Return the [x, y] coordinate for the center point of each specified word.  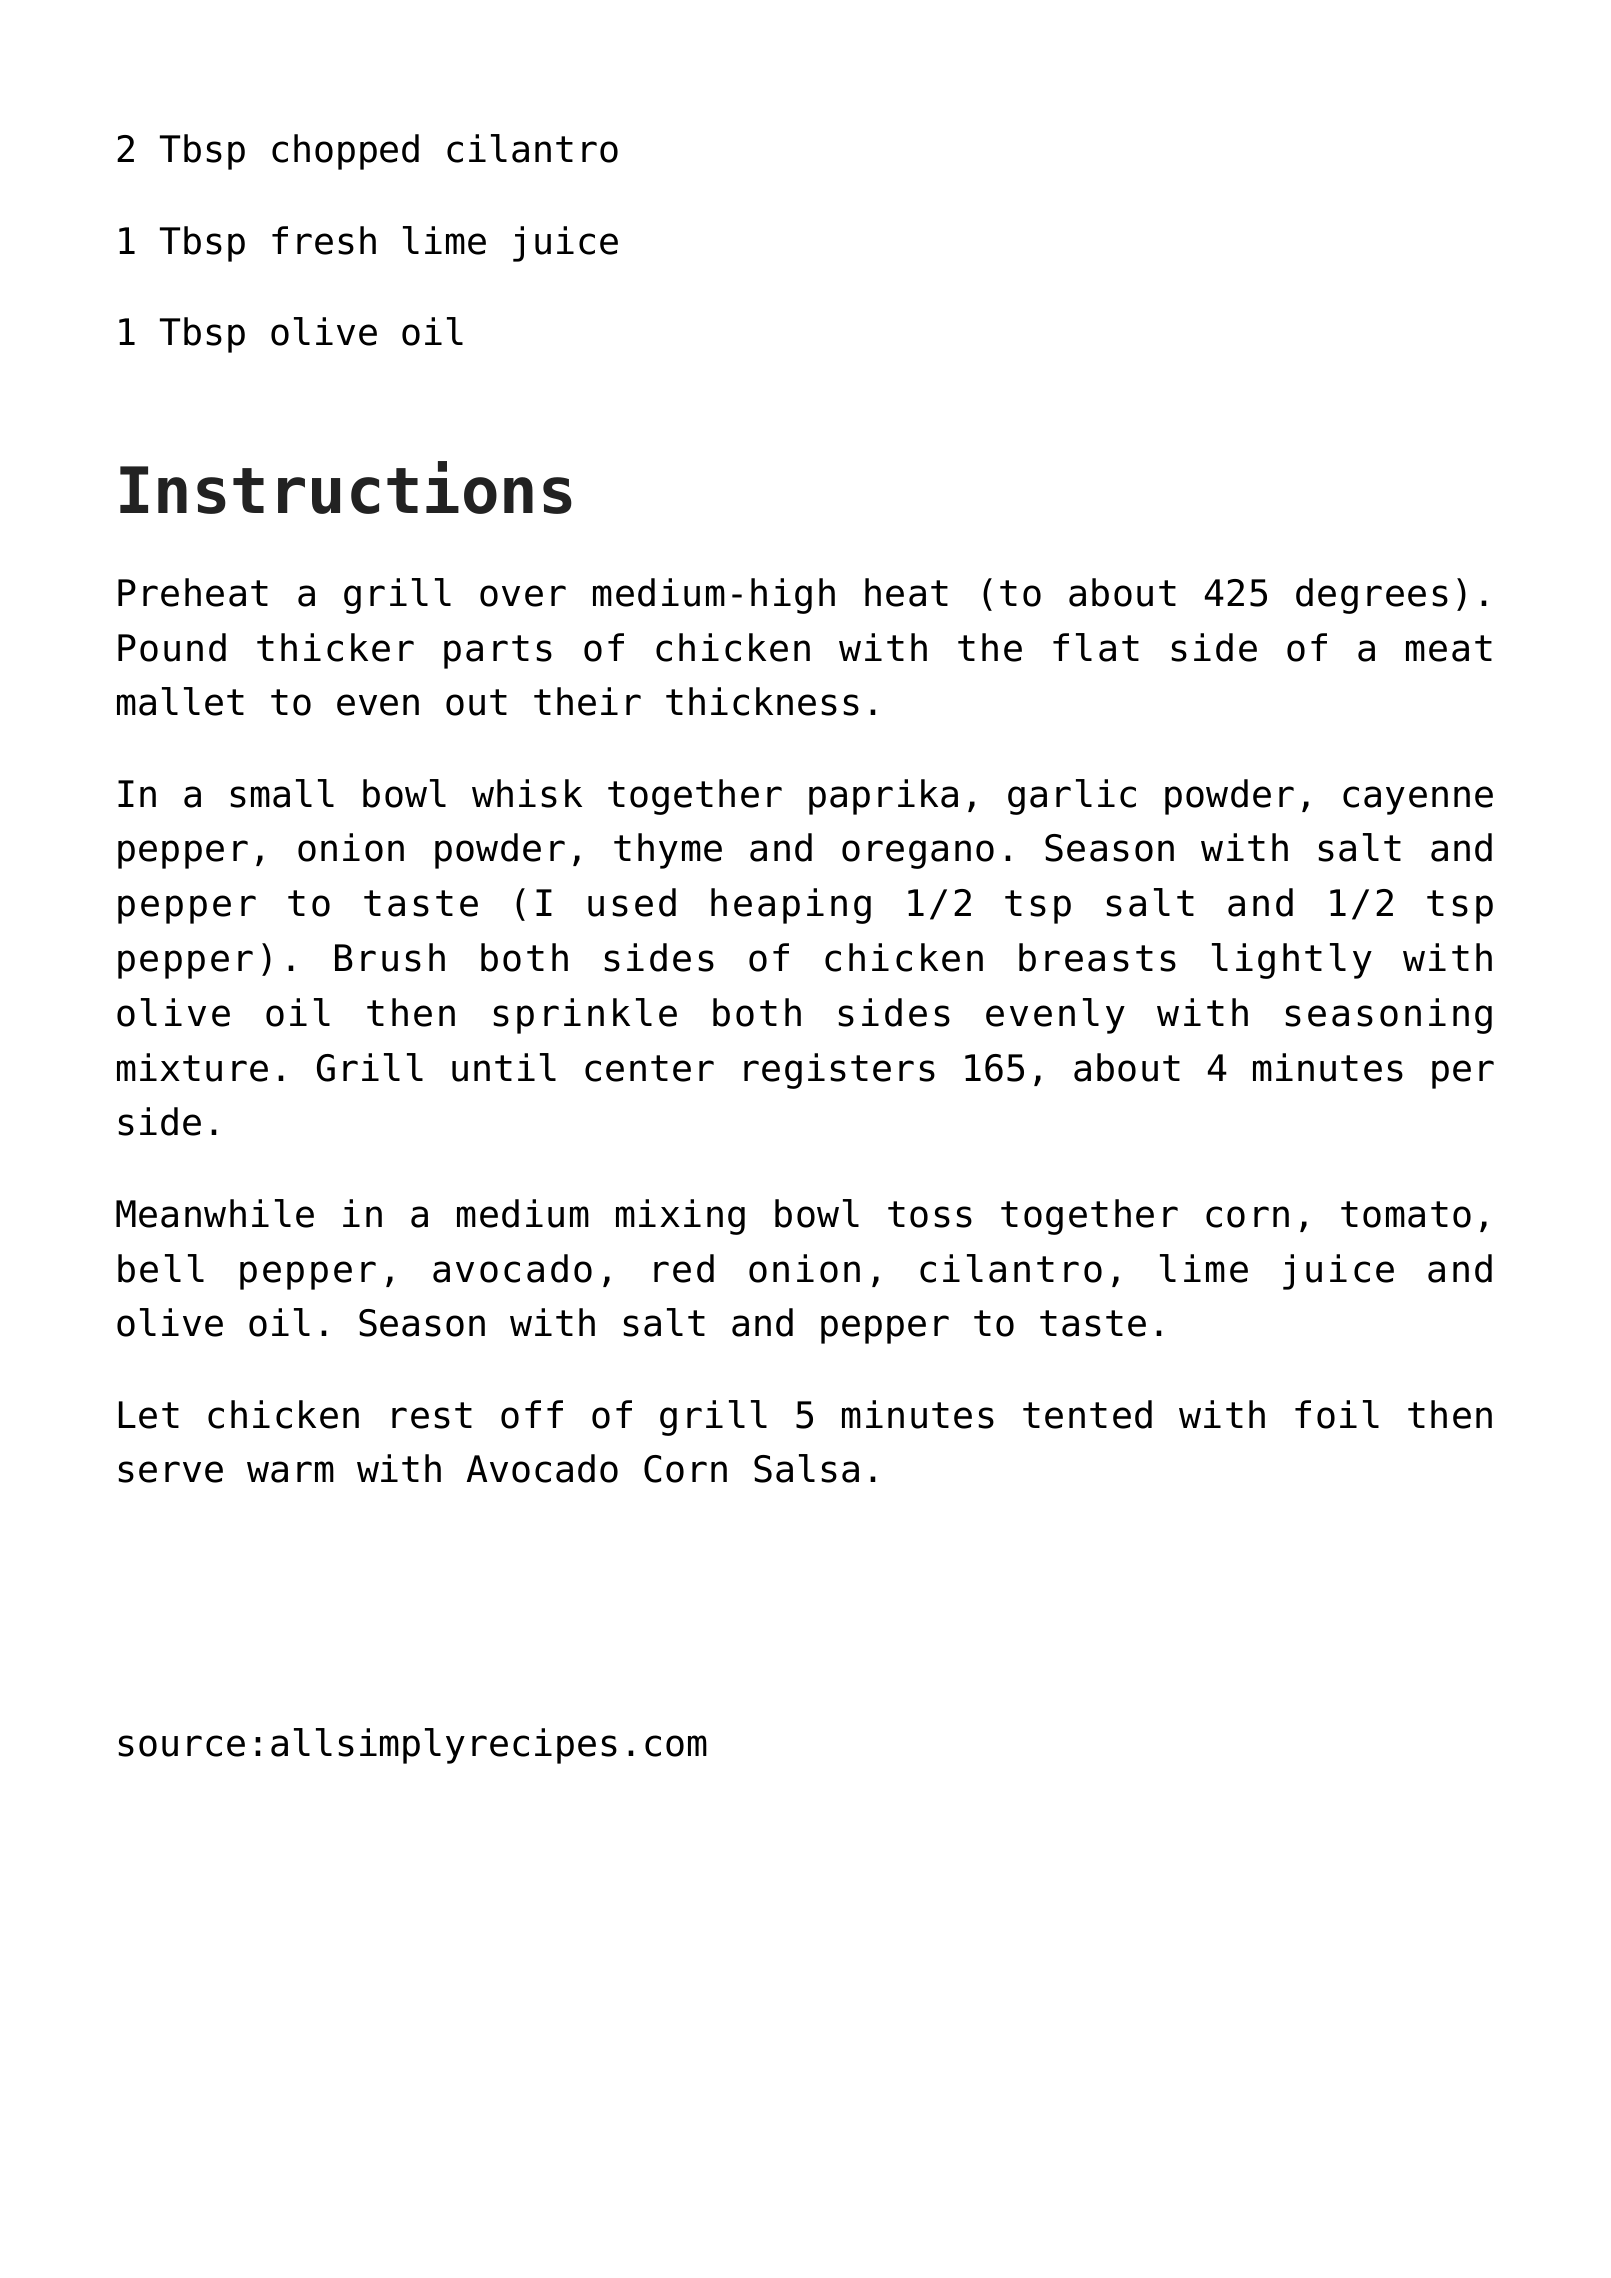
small [282, 793]
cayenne [1418, 800]
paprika [883, 797]
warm [290, 1472]
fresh [324, 240]
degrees [1372, 596]
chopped [345, 152]
